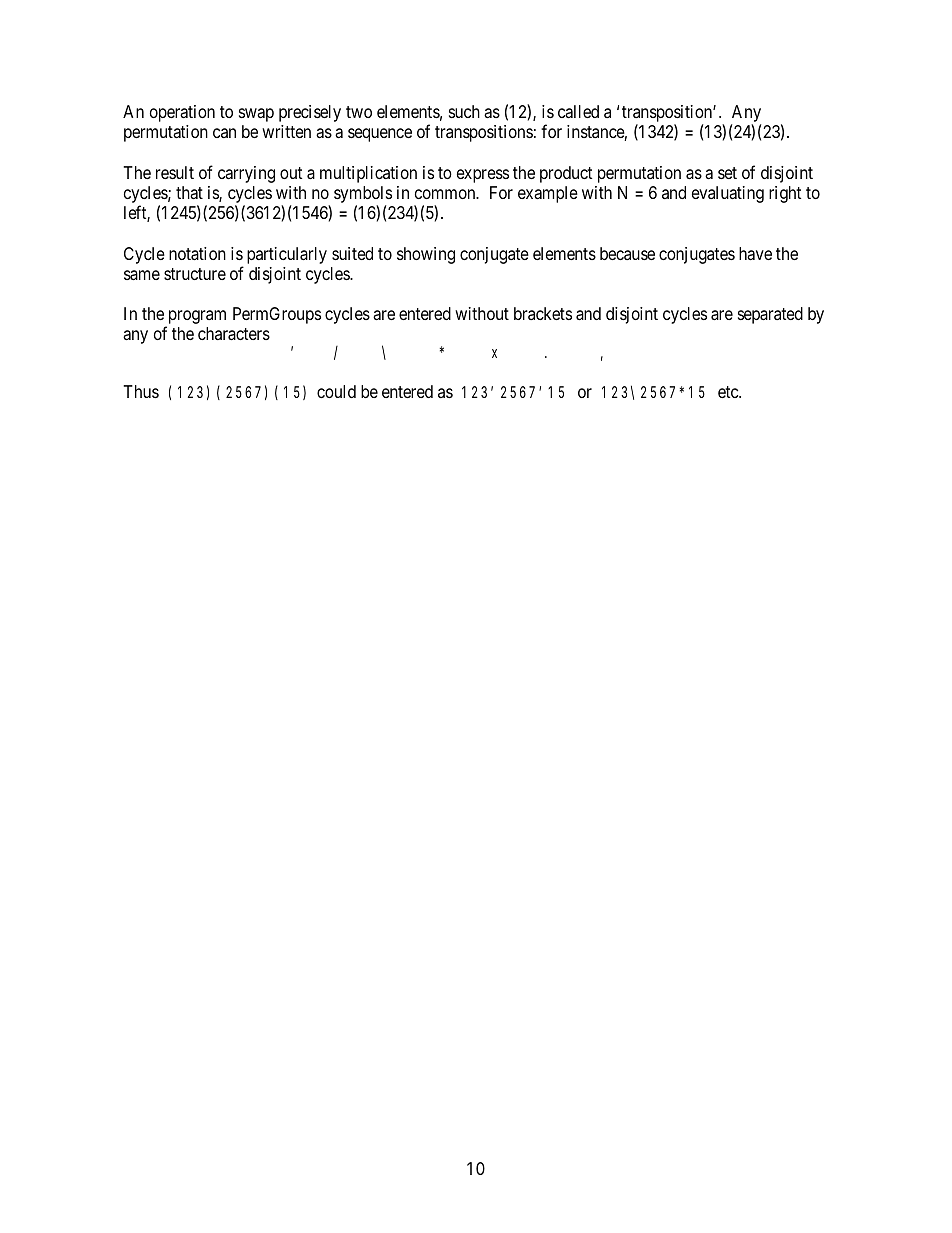  I want to click on Thus, so click(141, 391).
